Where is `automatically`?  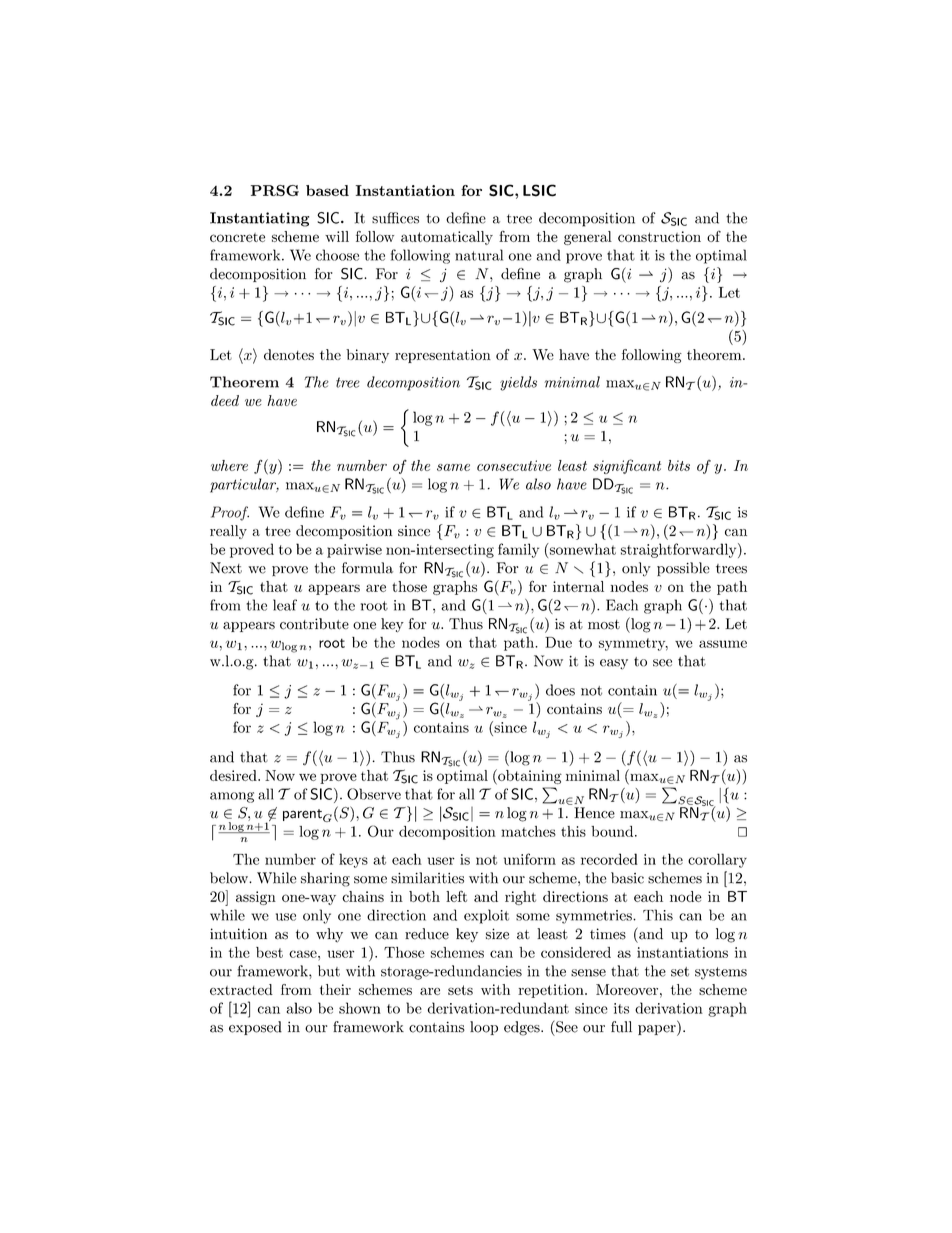 automatically is located at coordinates (447, 238).
